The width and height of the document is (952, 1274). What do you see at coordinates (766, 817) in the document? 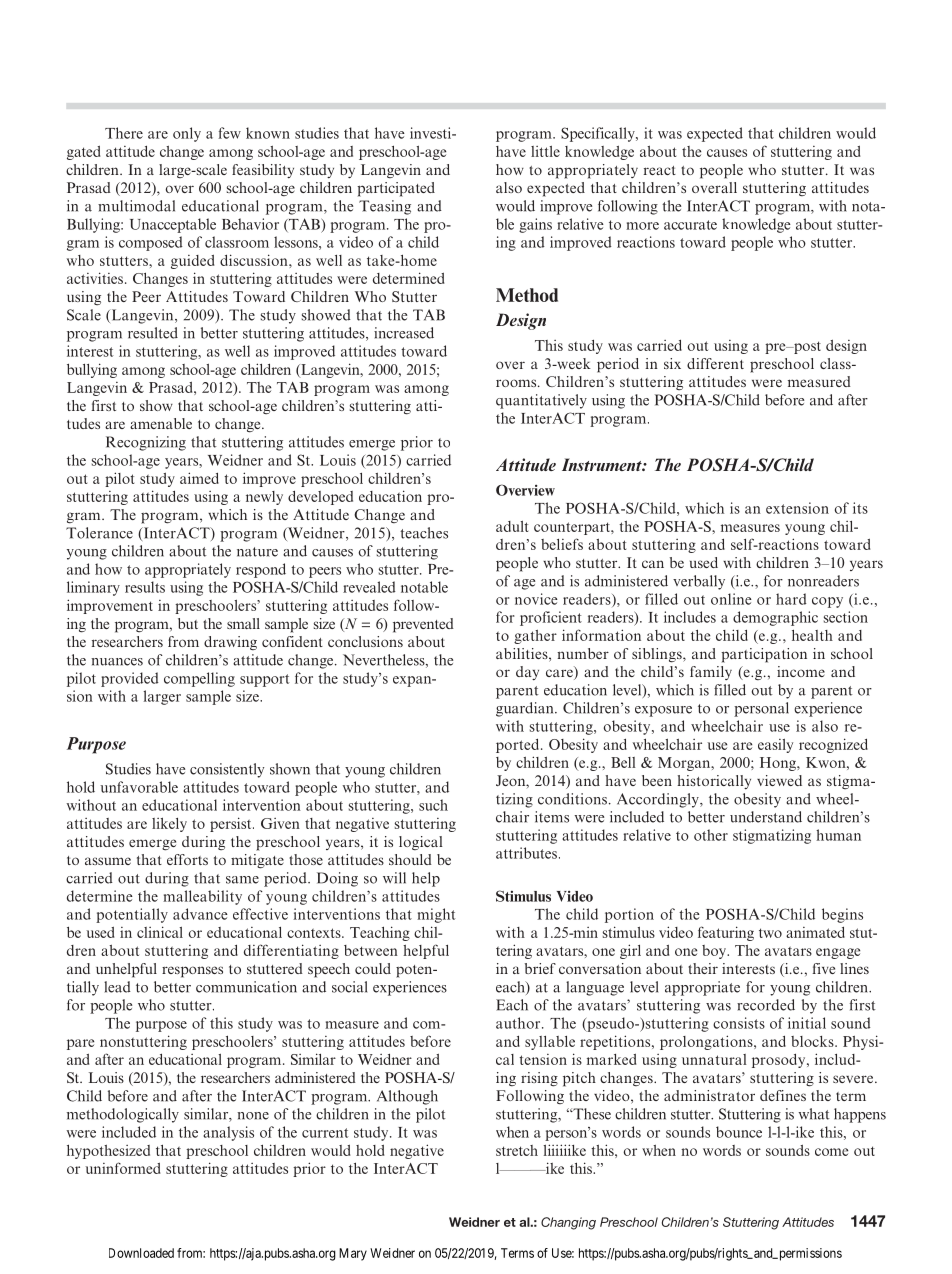
I see `understand` at bounding box center [766, 817].
